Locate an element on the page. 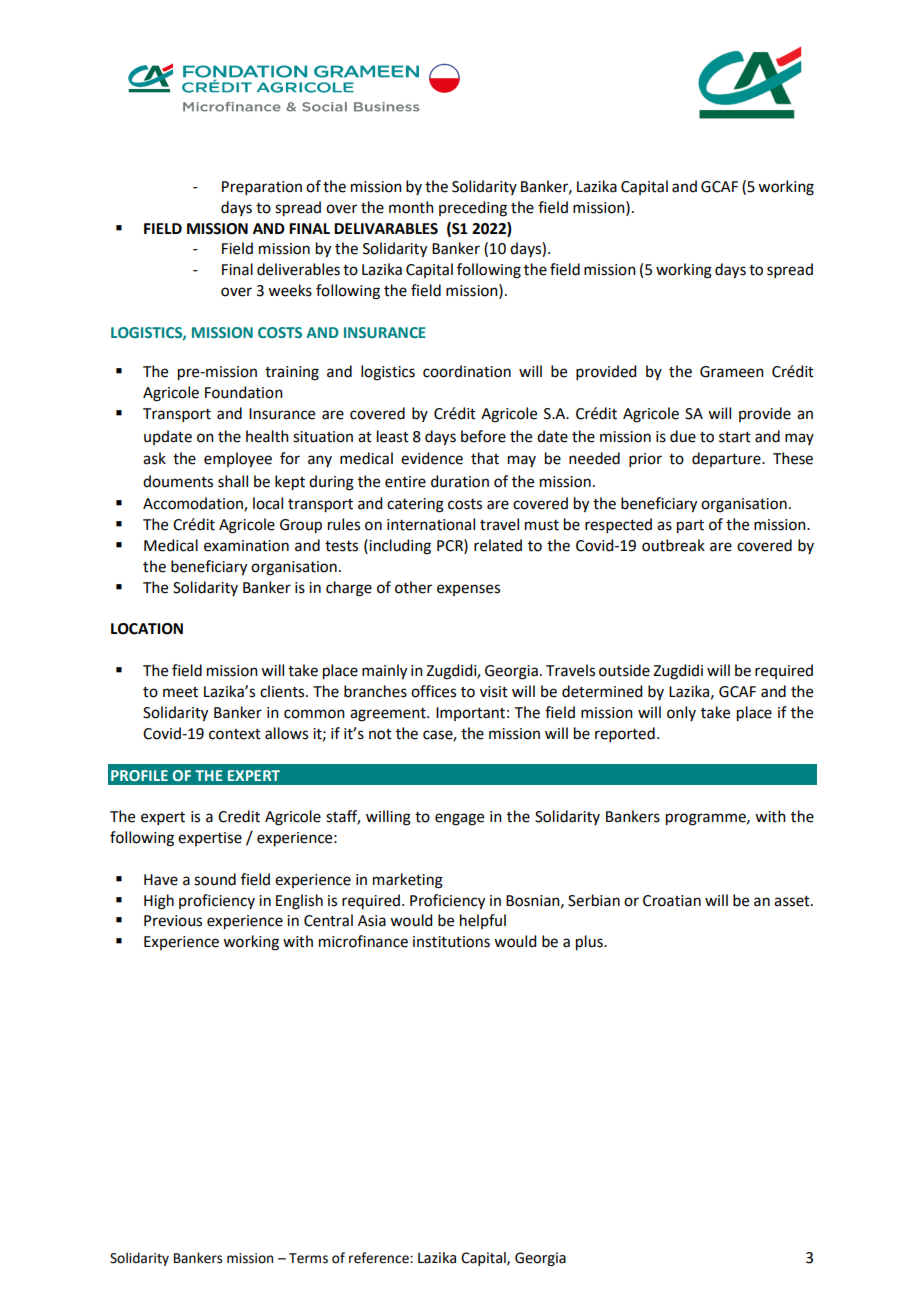 Image resolution: width=924 pixels, height=1308 pixels. reference is located at coordinates (380, 1258).
